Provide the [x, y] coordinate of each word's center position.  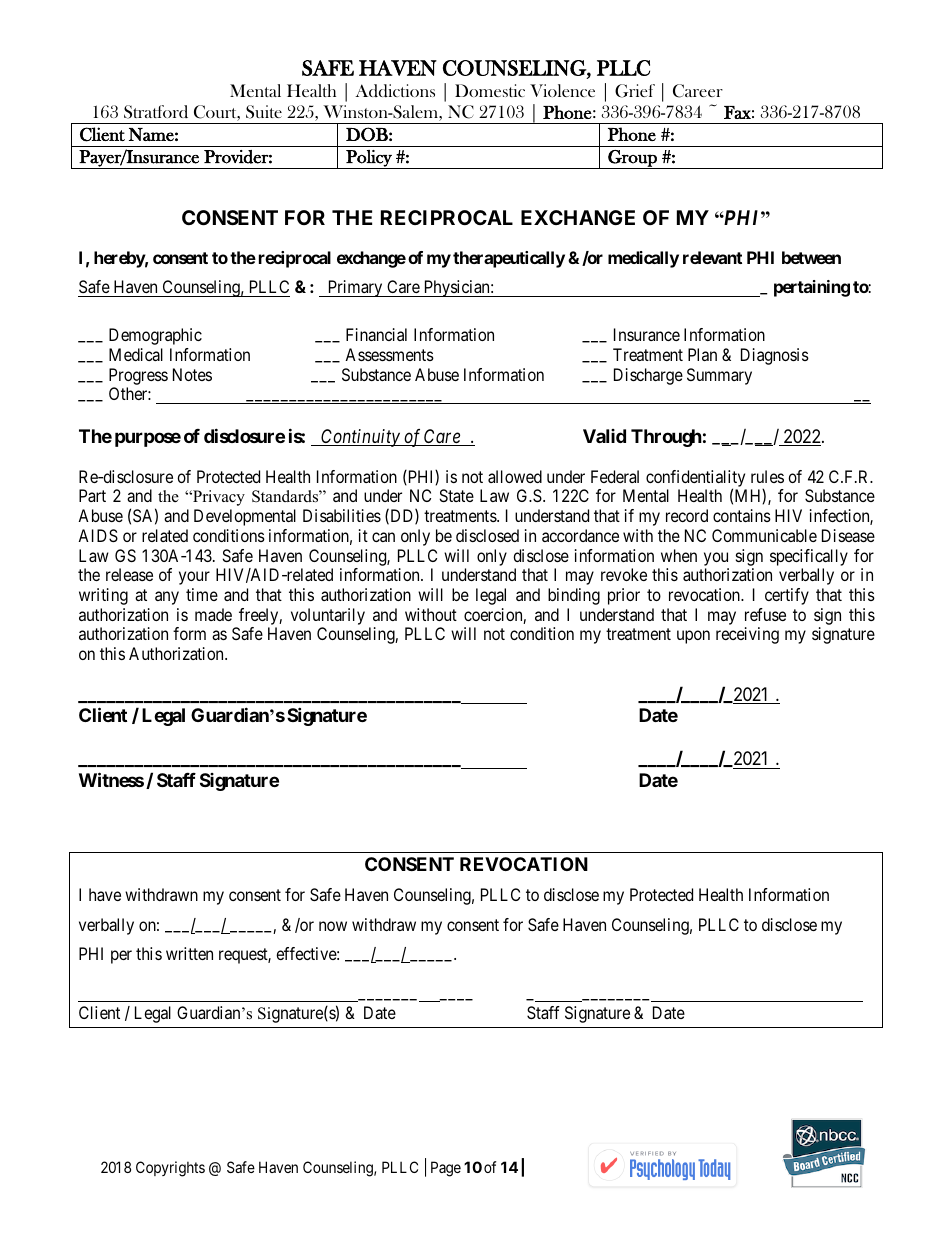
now [333, 926]
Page [446, 1169]
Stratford [156, 112]
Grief [635, 91]
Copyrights [170, 1169]
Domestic [490, 90]
